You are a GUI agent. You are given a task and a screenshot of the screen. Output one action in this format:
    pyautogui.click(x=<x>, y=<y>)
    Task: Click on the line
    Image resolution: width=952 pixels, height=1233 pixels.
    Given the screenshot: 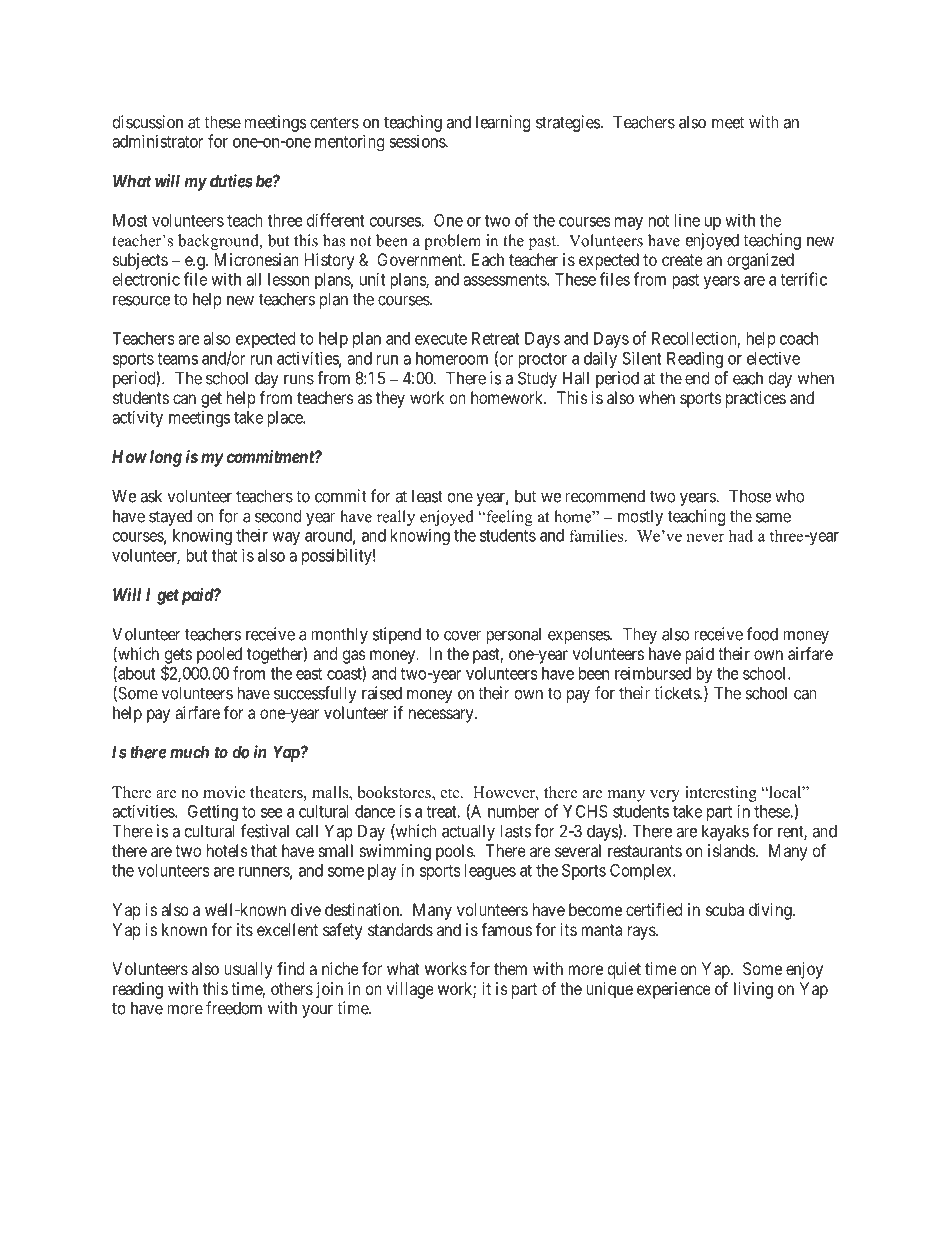 What is the action you would take?
    pyautogui.click(x=687, y=220)
